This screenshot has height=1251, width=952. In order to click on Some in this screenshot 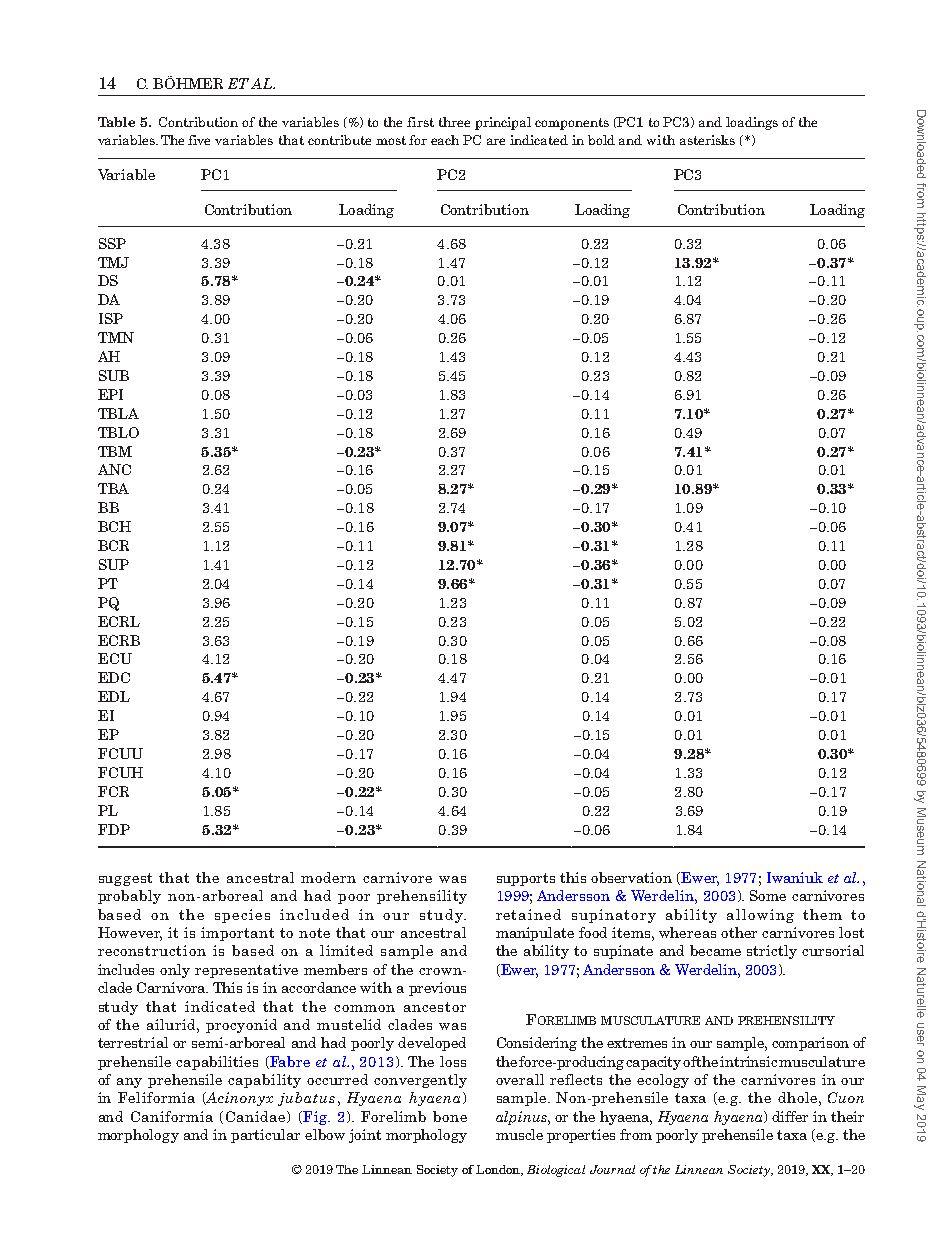, I will do `click(768, 895)`.
